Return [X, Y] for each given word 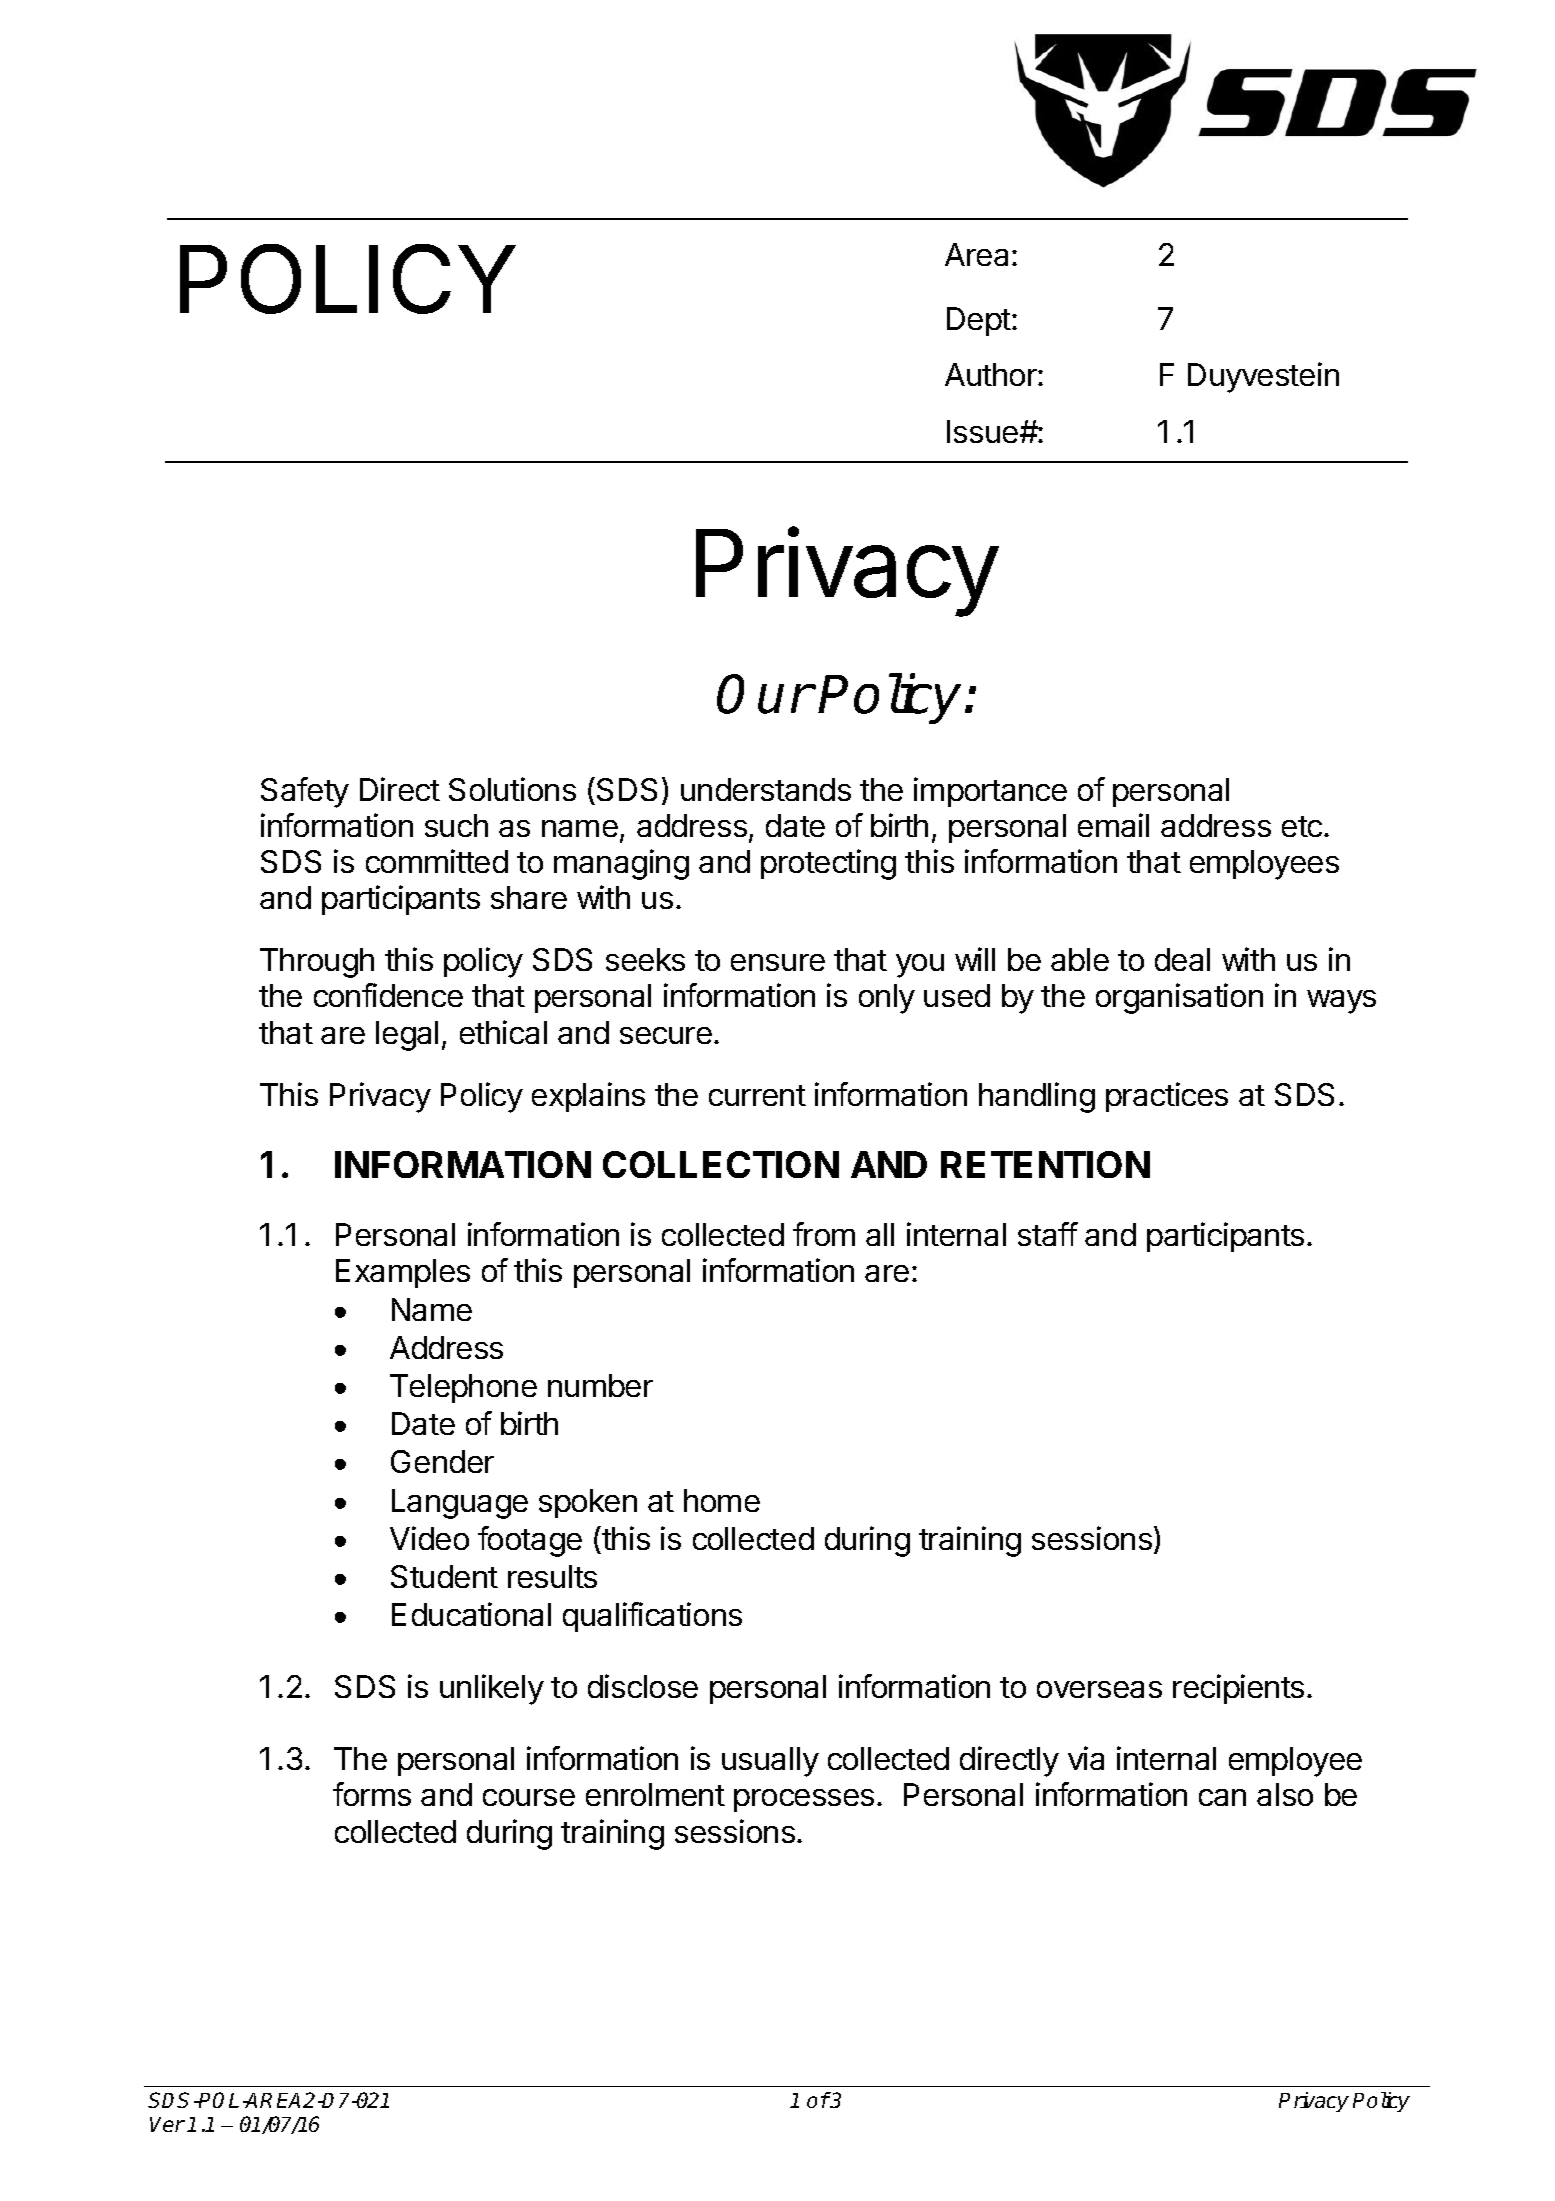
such [456, 825]
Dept [979, 321]
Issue [984, 431]
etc [1302, 826]
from [824, 1234]
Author [992, 374]
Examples [403, 1273]
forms [372, 1794]
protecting [828, 864]
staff [1048, 1234]
